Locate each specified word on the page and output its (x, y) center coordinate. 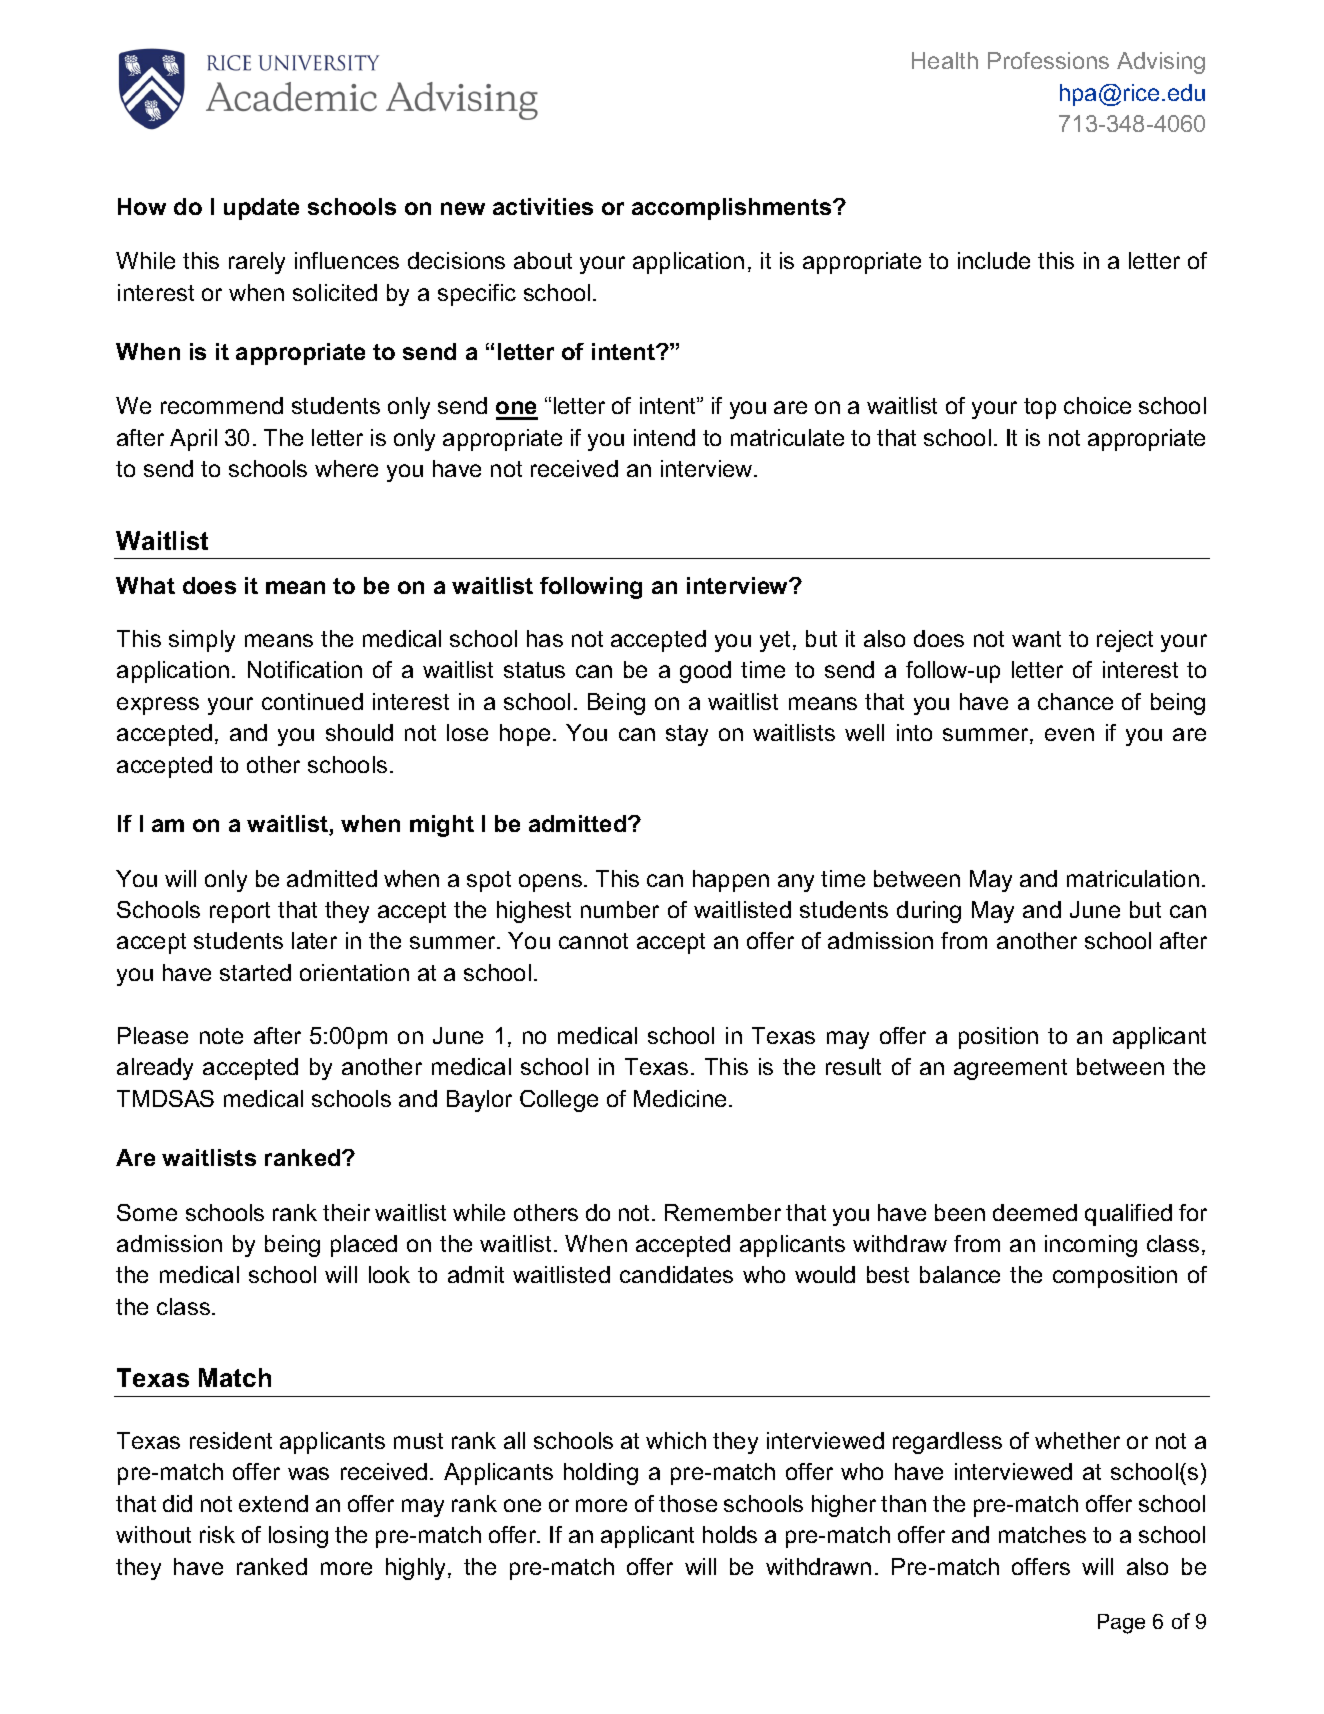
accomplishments (733, 209)
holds (730, 1534)
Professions (1048, 60)
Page (1121, 1624)
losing (298, 1537)
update (261, 209)
